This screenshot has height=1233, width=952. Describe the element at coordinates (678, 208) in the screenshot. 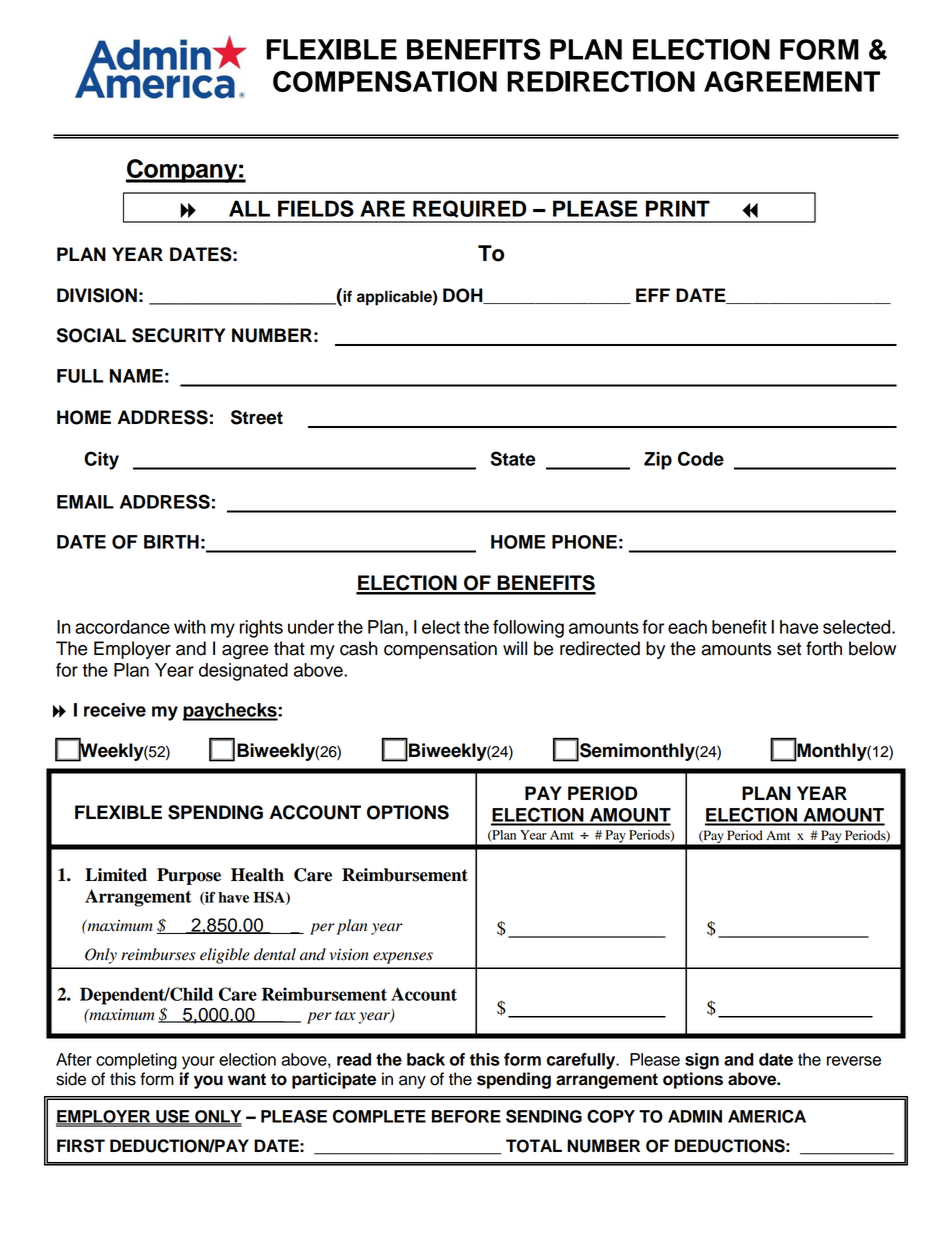

I see `PRINT` at that location.
